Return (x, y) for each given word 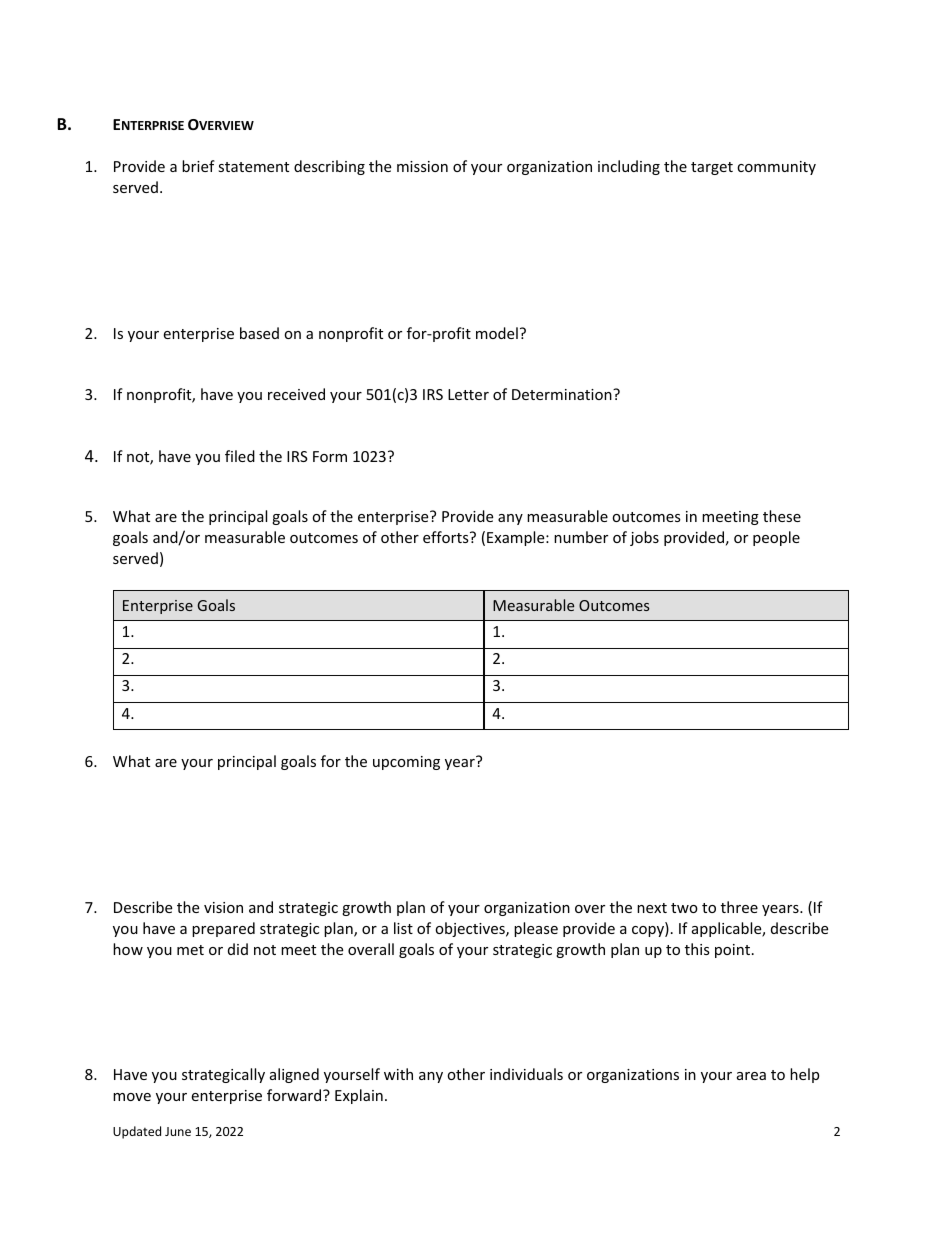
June (178, 1131)
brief (198, 166)
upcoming (406, 763)
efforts (447, 537)
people (776, 538)
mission (422, 166)
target (712, 168)
